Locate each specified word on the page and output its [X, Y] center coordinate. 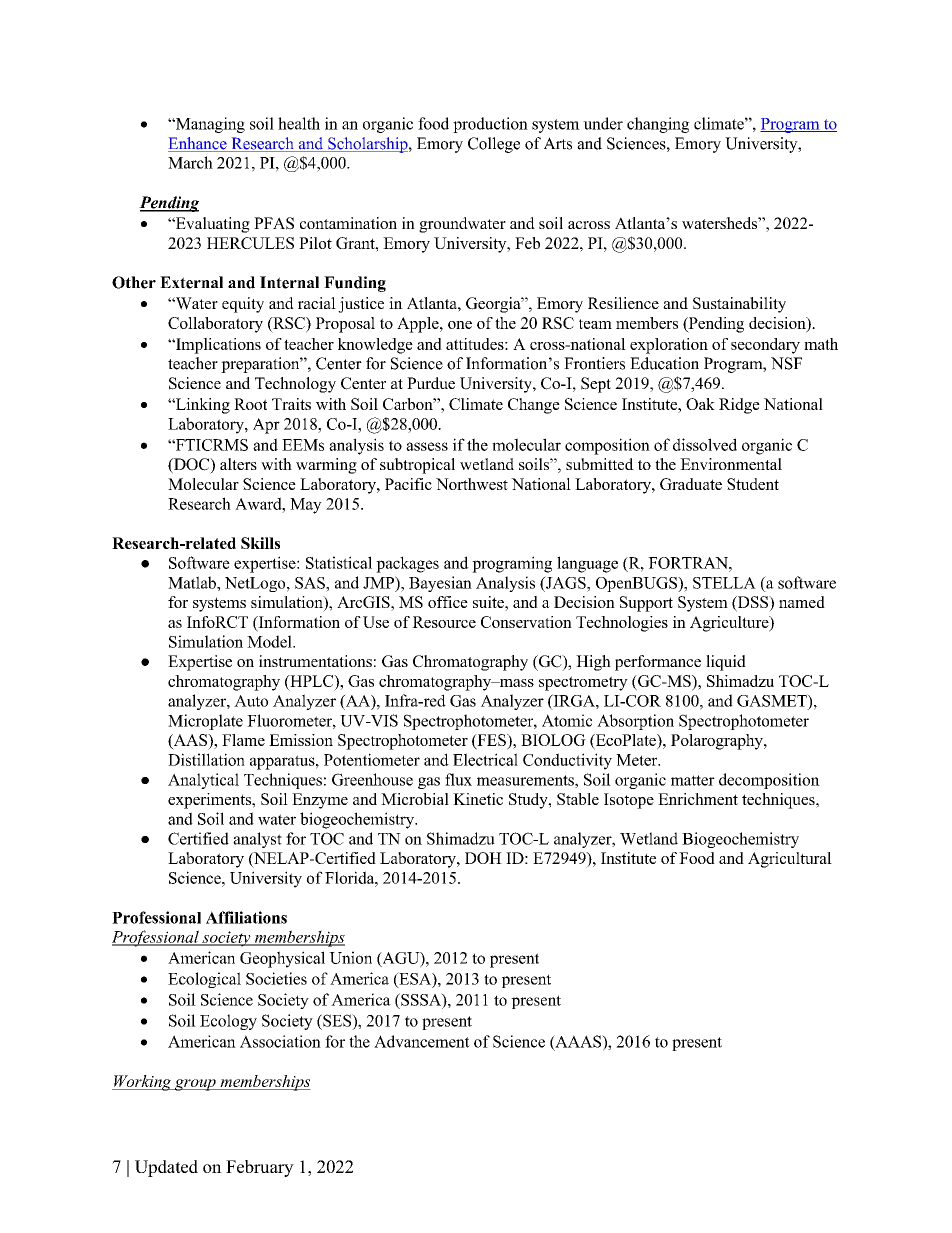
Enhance [198, 144]
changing [658, 125]
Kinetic [478, 799]
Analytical [203, 781]
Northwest [472, 484]
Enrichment [698, 799]
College [494, 145]
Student [753, 484]
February [260, 1168]
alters [238, 464]
